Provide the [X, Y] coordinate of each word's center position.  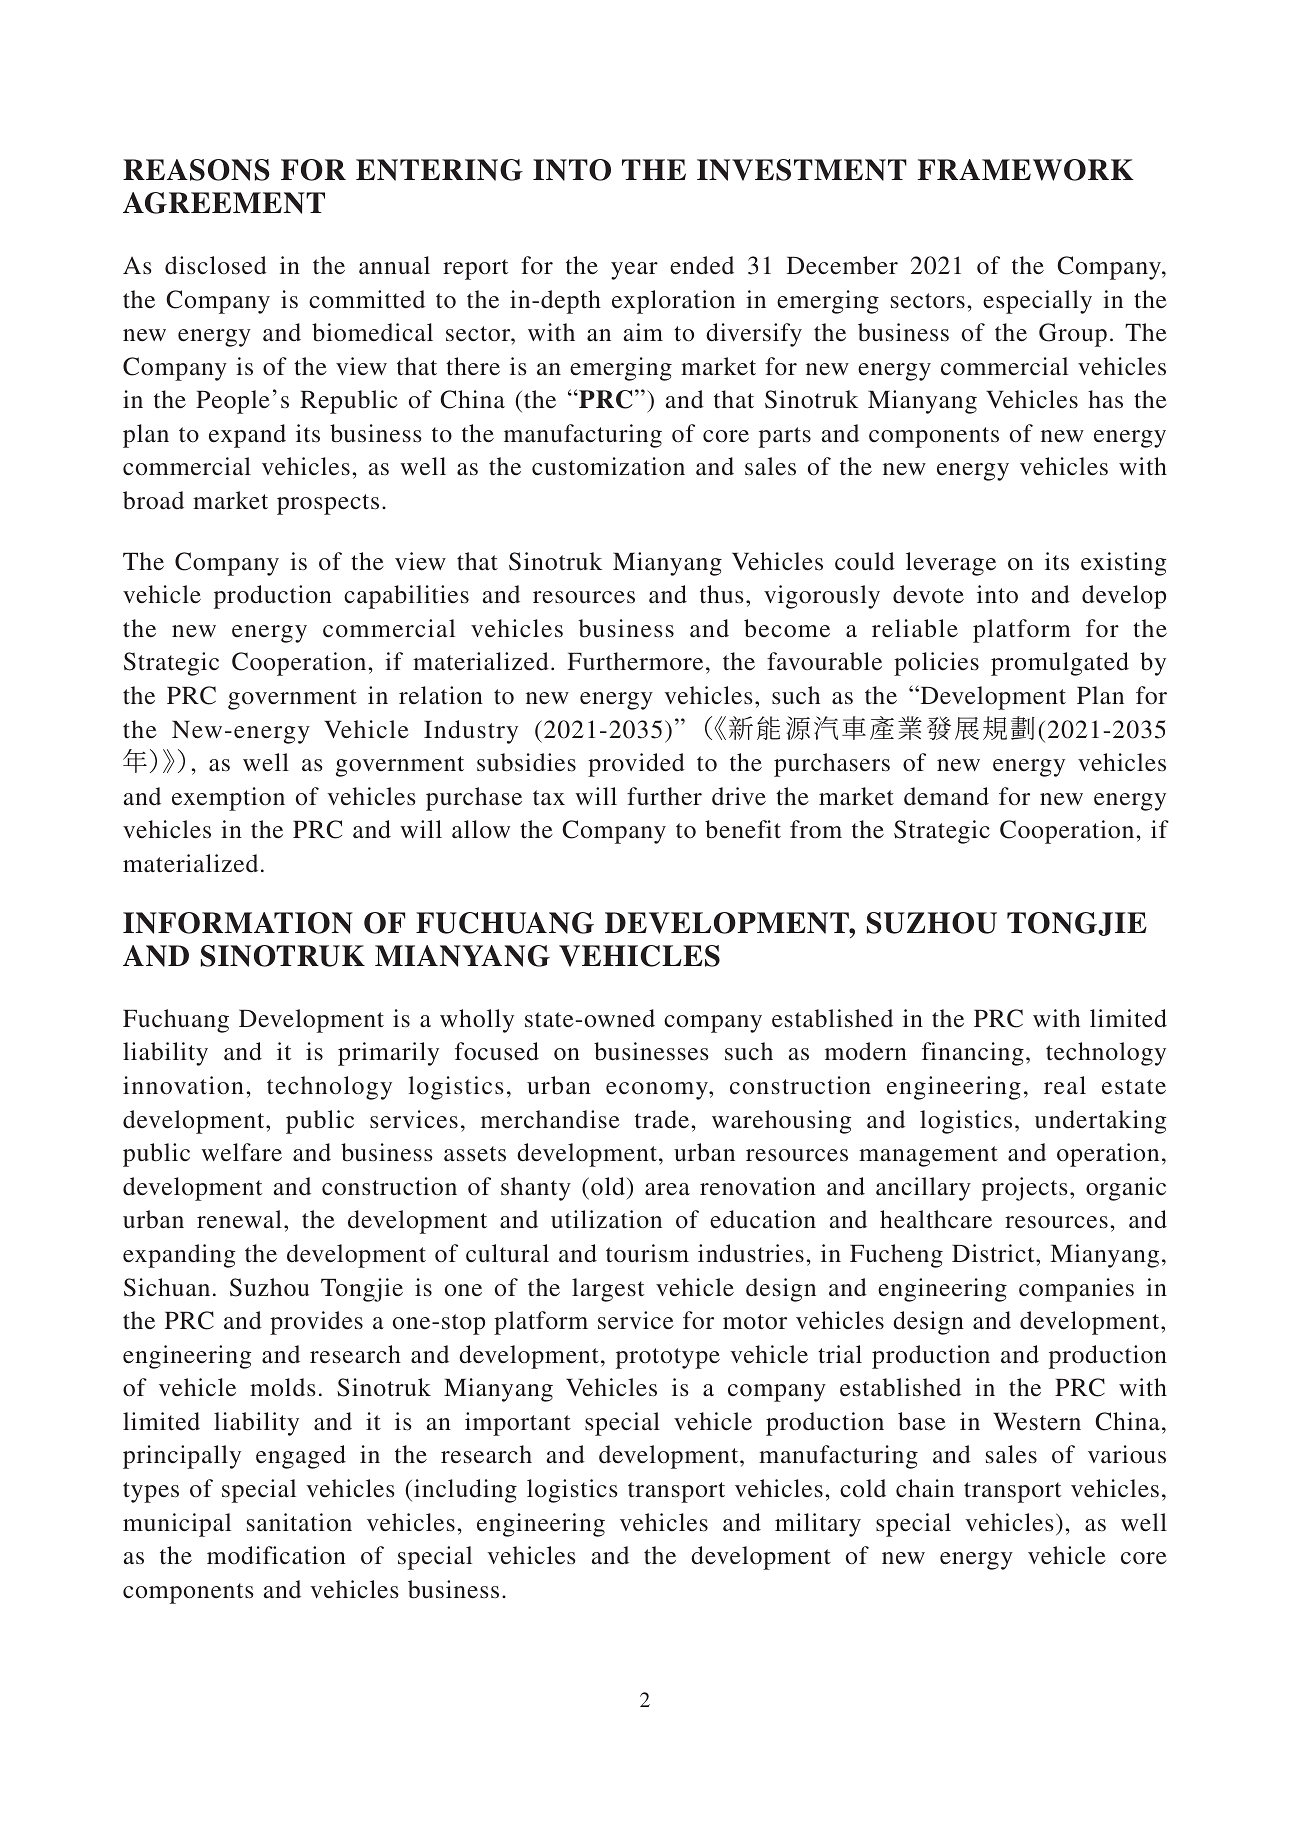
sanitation [299, 1522]
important [518, 1424]
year [634, 271]
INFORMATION [238, 923]
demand [946, 796]
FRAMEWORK [1026, 170]
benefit [743, 829]
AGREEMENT [224, 203]
